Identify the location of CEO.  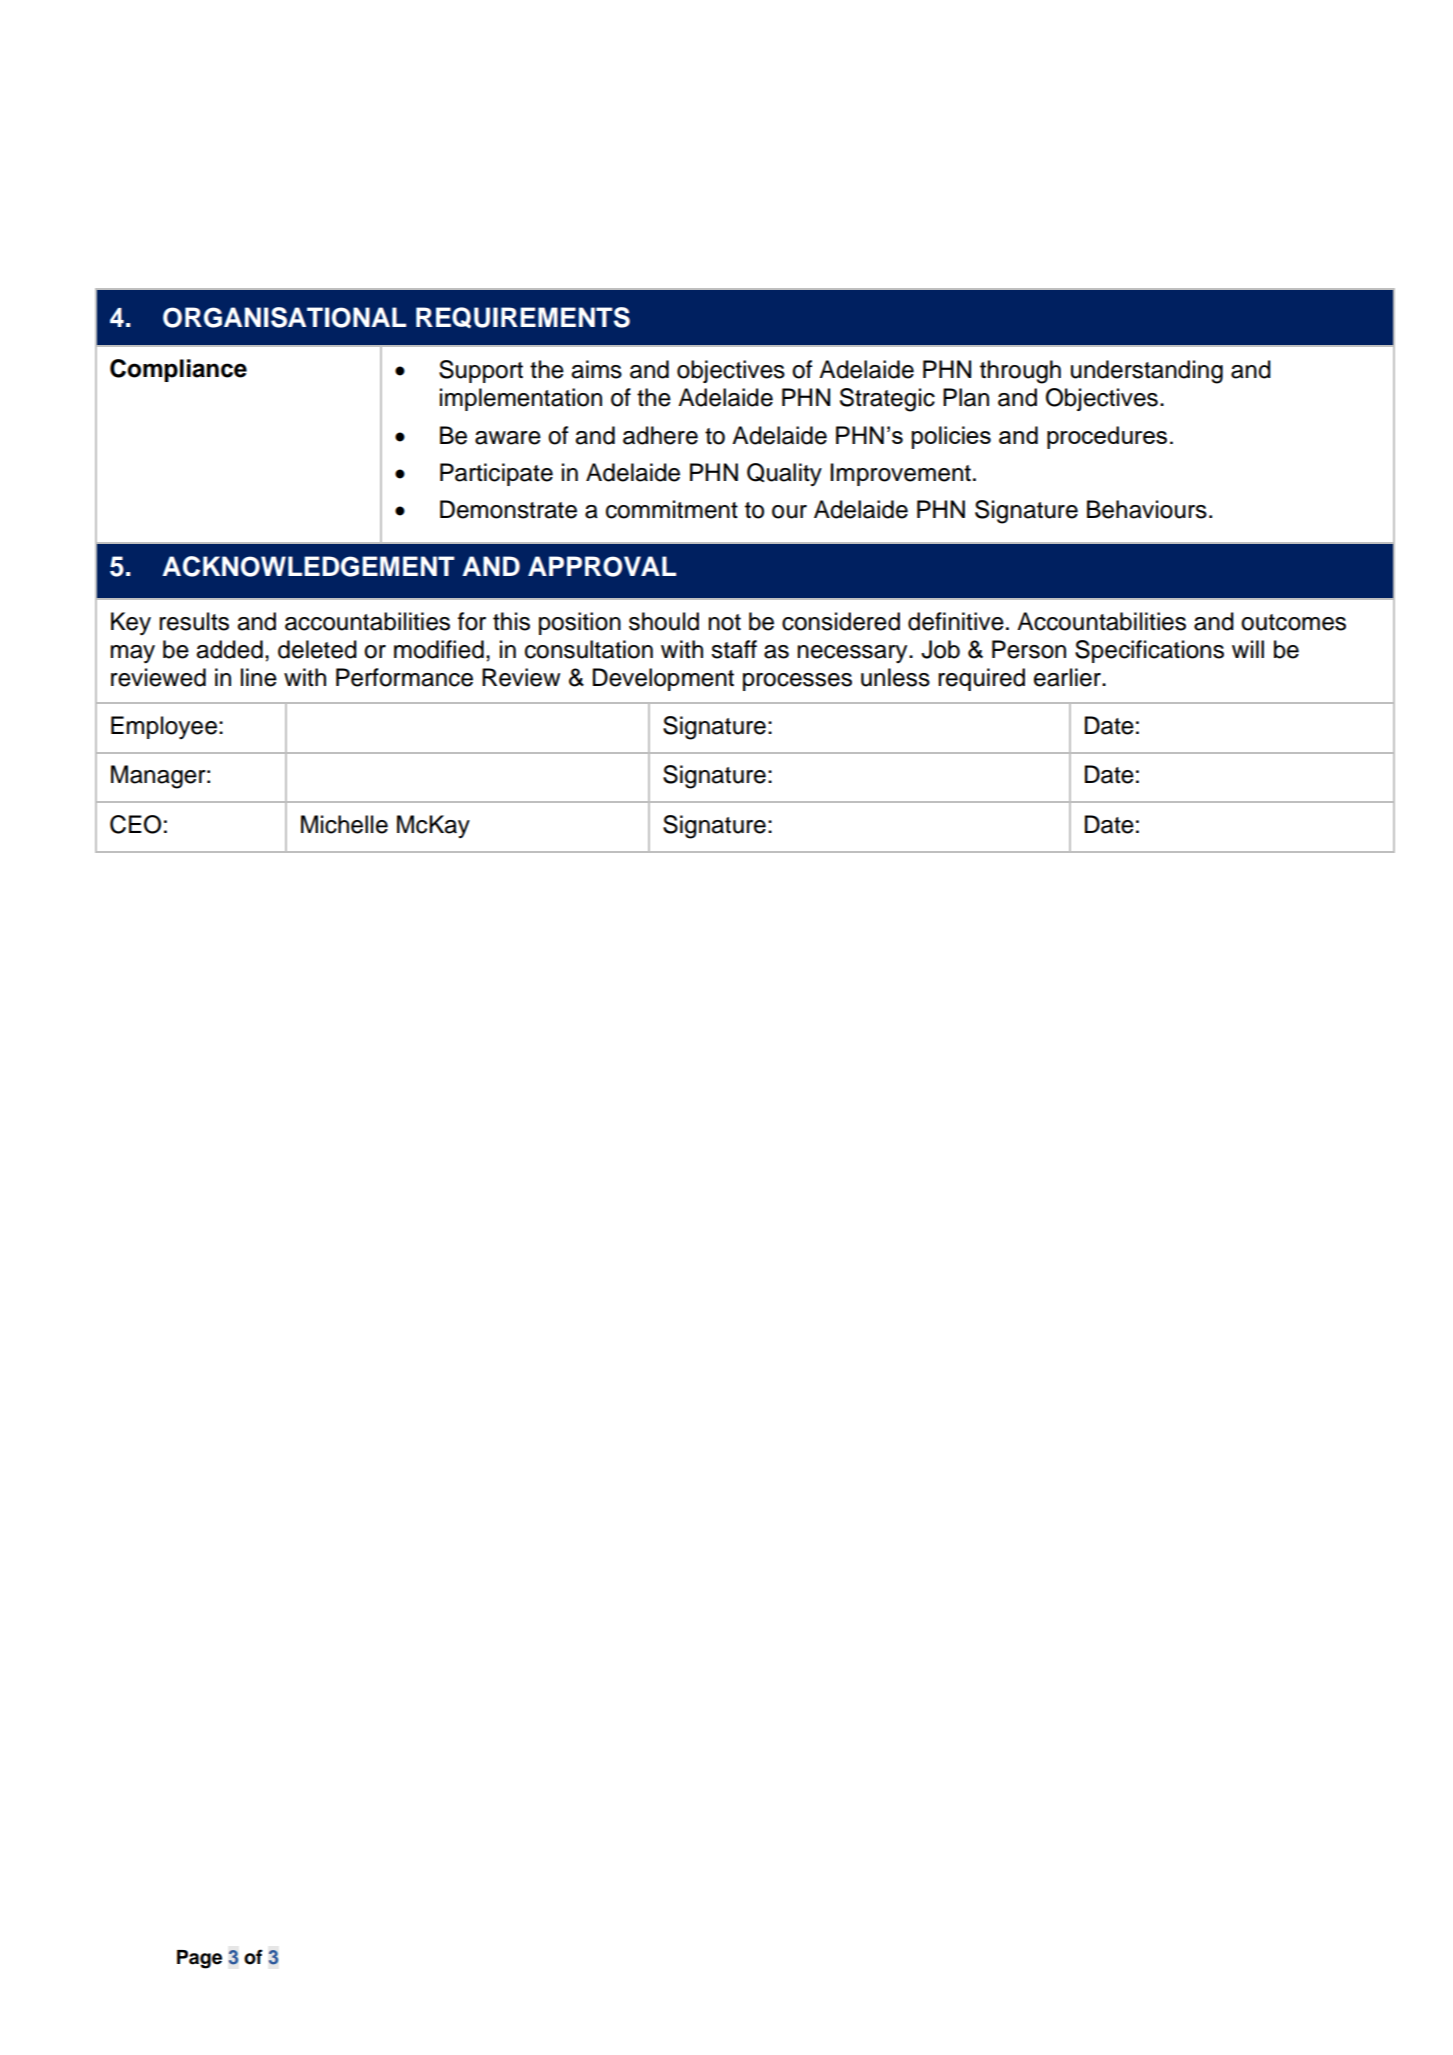
(135, 824).
